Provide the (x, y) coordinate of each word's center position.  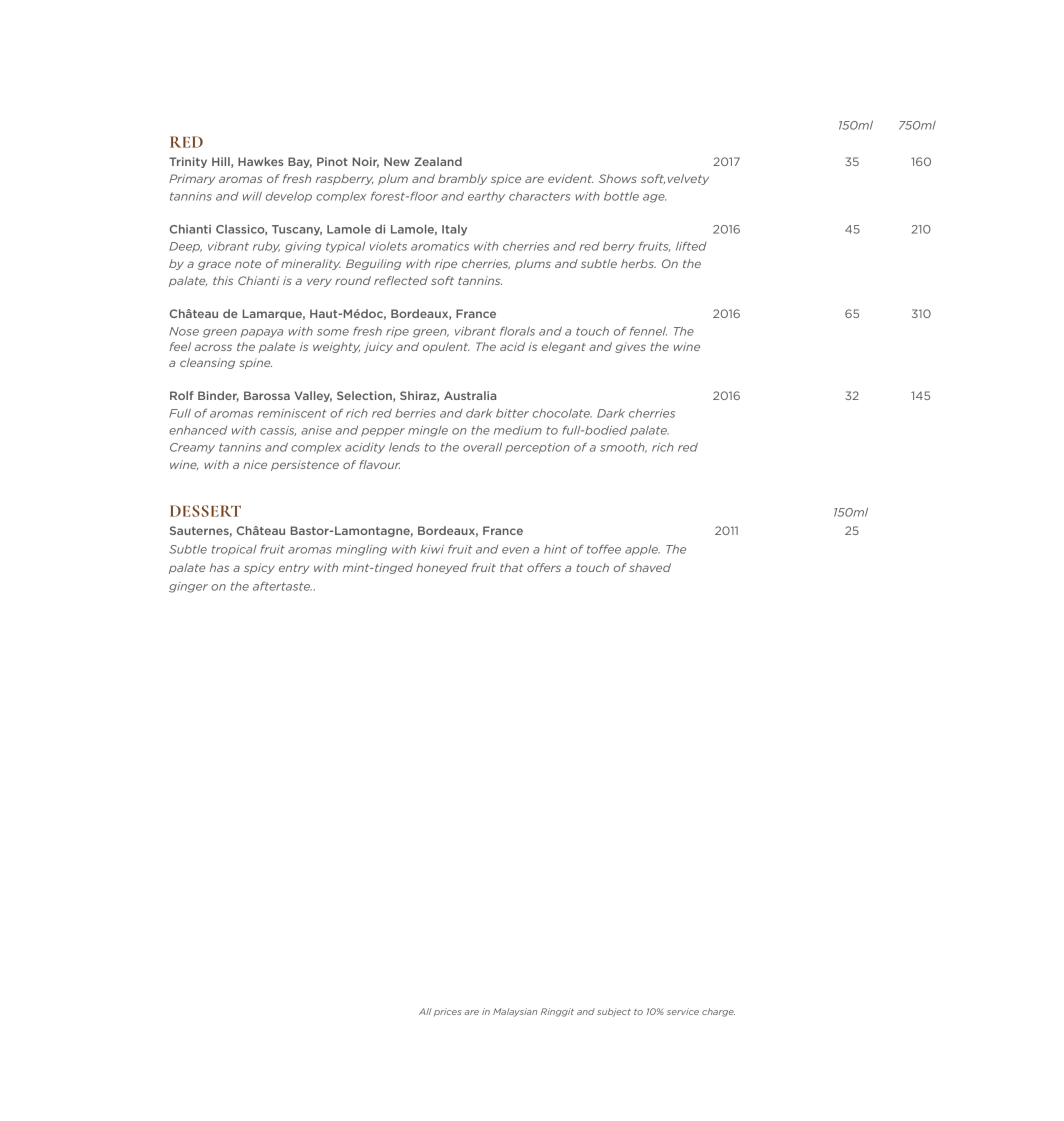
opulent (446, 347)
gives (630, 347)
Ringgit (557, 1012)
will (252, 196)
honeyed (442, 568)
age (654, 198)
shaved (650, 567)
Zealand (438, 161)
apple (642, 550)
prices (448, 1012)
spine (255, 363)
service (683, 1011)
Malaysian (515, 1012)
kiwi (432, 549)
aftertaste (282, 586)
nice (255, 464)
